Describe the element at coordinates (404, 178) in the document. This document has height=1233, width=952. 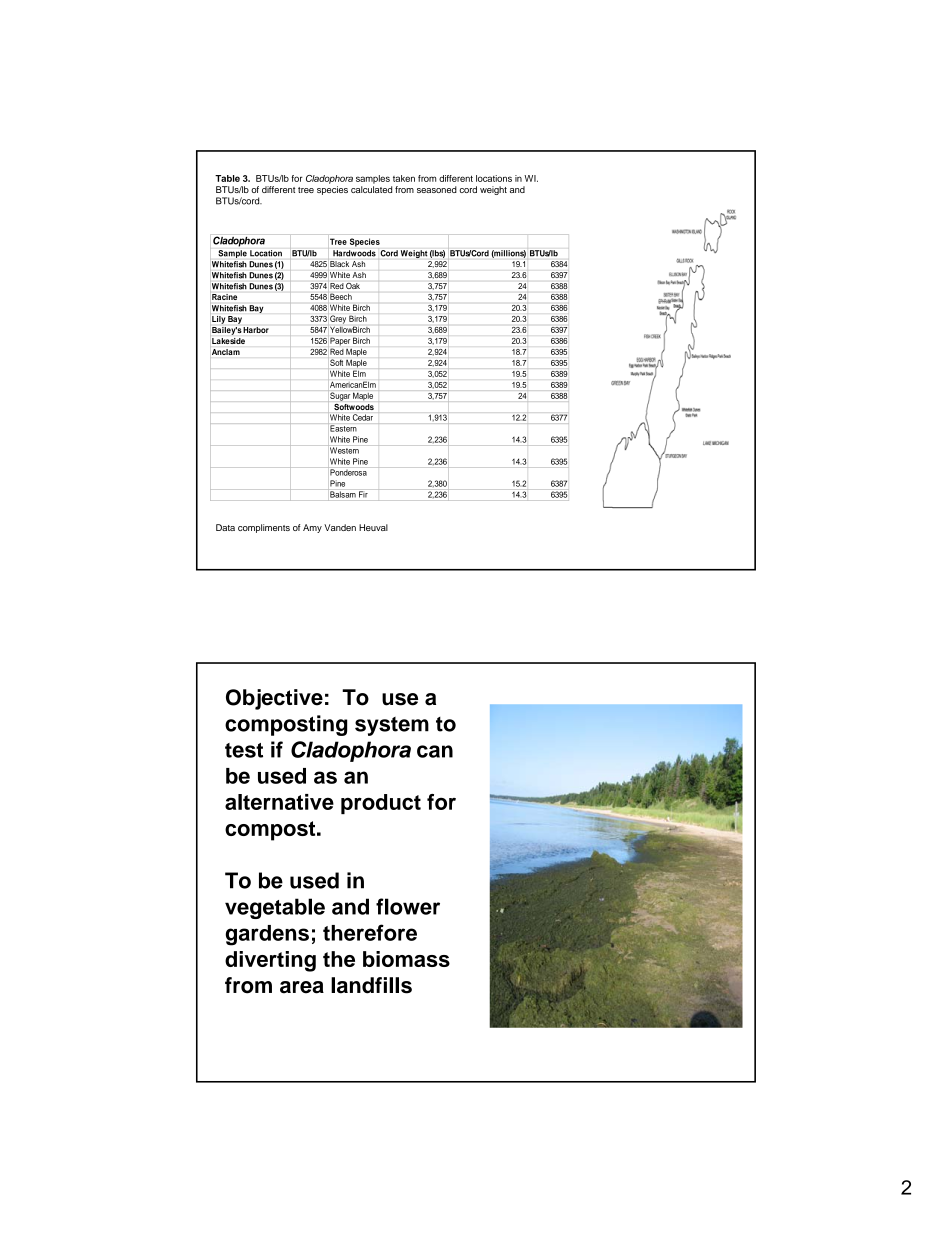
I see `taken` at that location.
